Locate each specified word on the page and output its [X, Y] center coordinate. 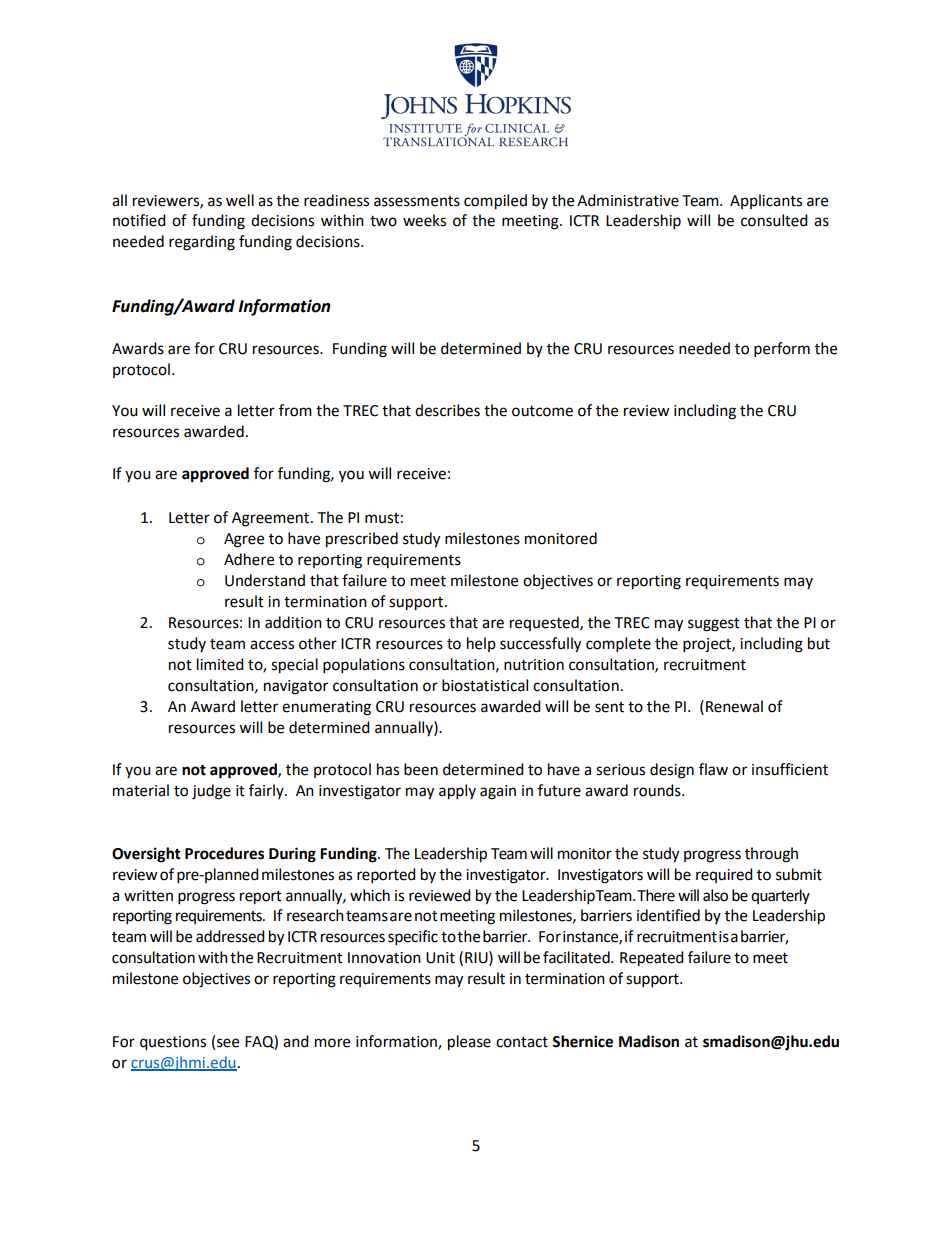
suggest [714, 625]
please [469, 1043]
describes [447, 410]
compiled [495, 202]
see [228, 1043]
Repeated [652, 959]
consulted [774, 220]
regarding [202, 243]
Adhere [249, 559]
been [421, 769]
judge [211, 792]
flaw [713, 769]
